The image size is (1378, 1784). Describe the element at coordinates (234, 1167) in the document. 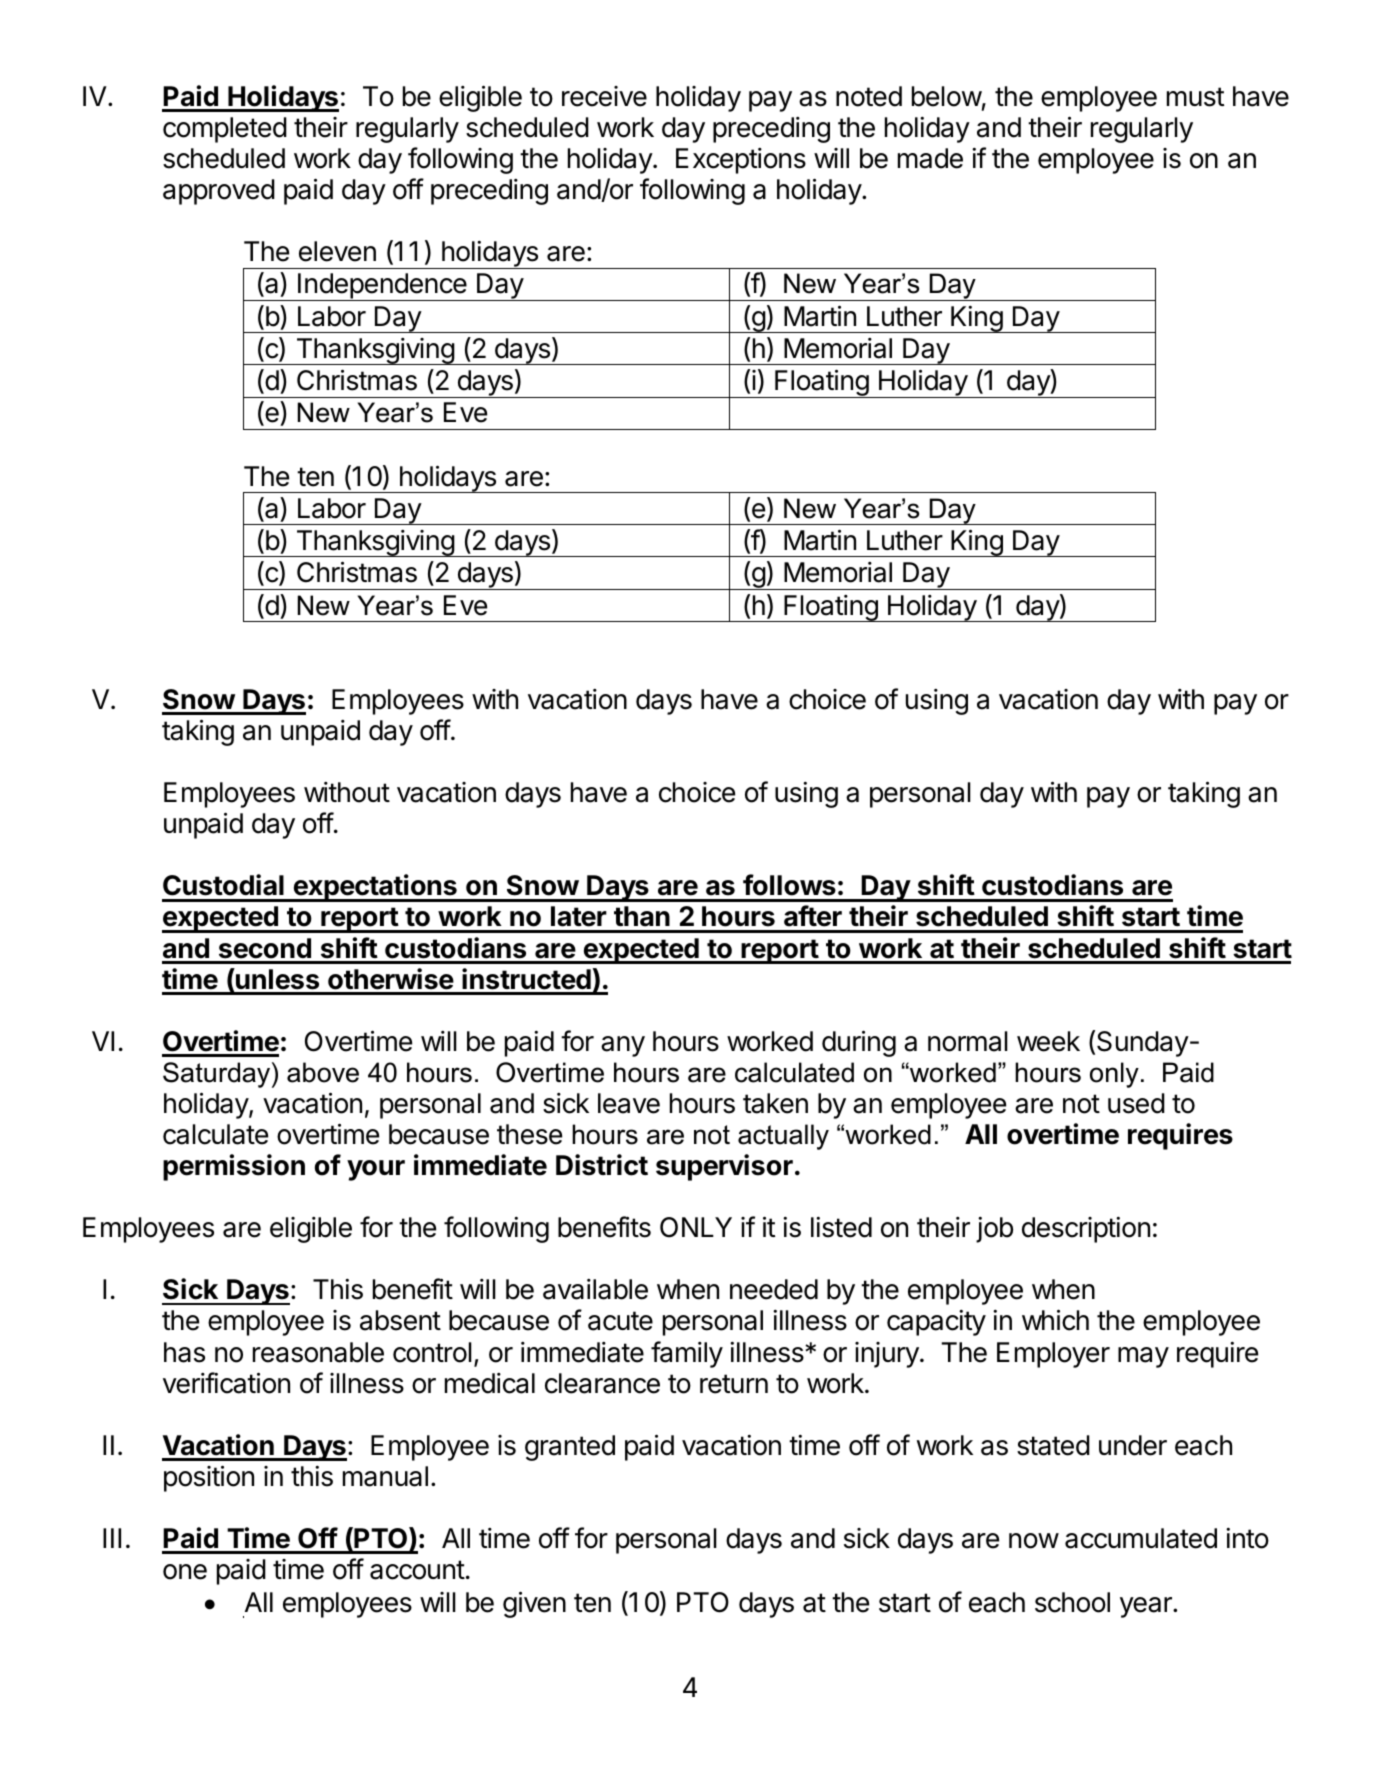

I see `permission` at that location.
